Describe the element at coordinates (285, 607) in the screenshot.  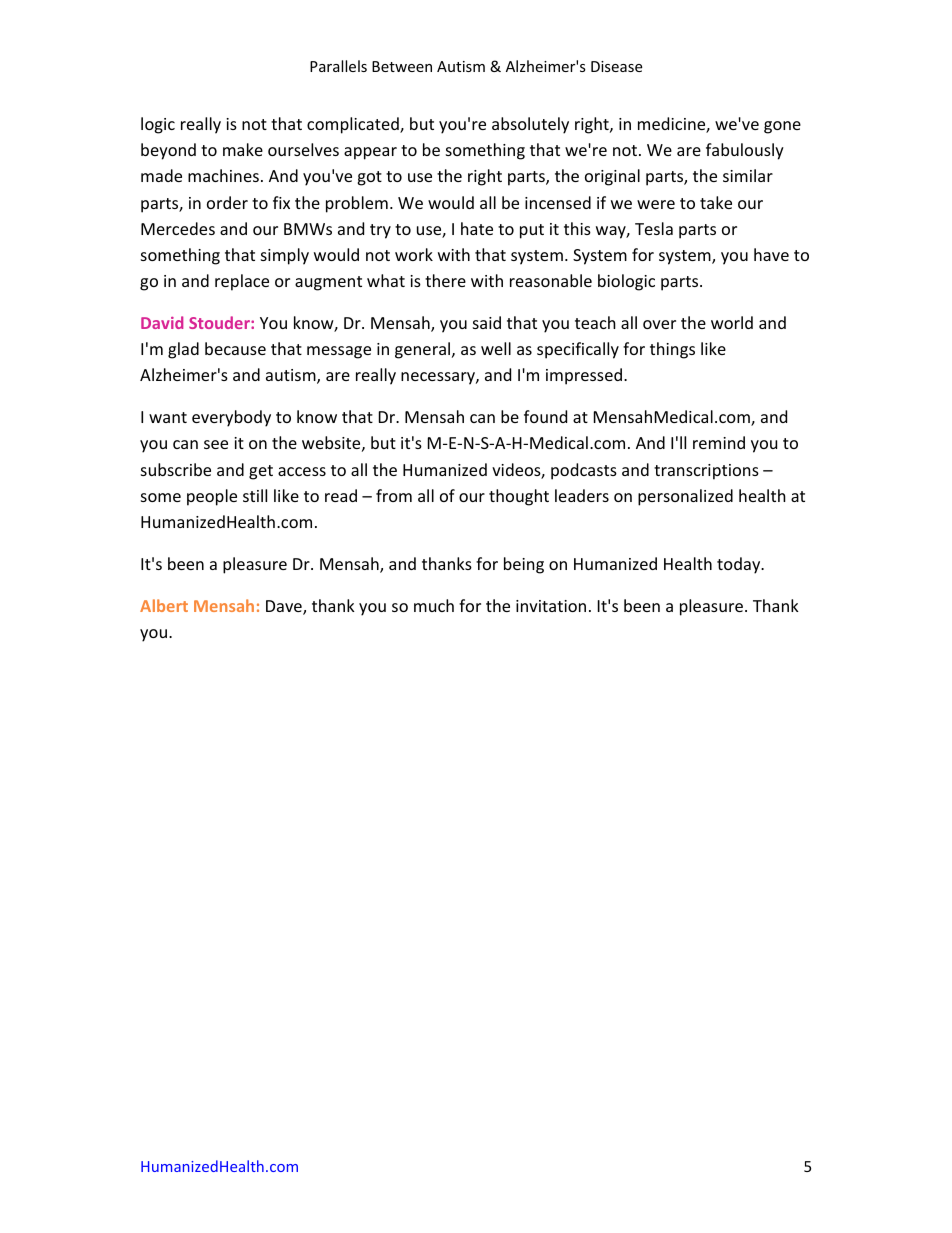
I see `Dave` at that location.
